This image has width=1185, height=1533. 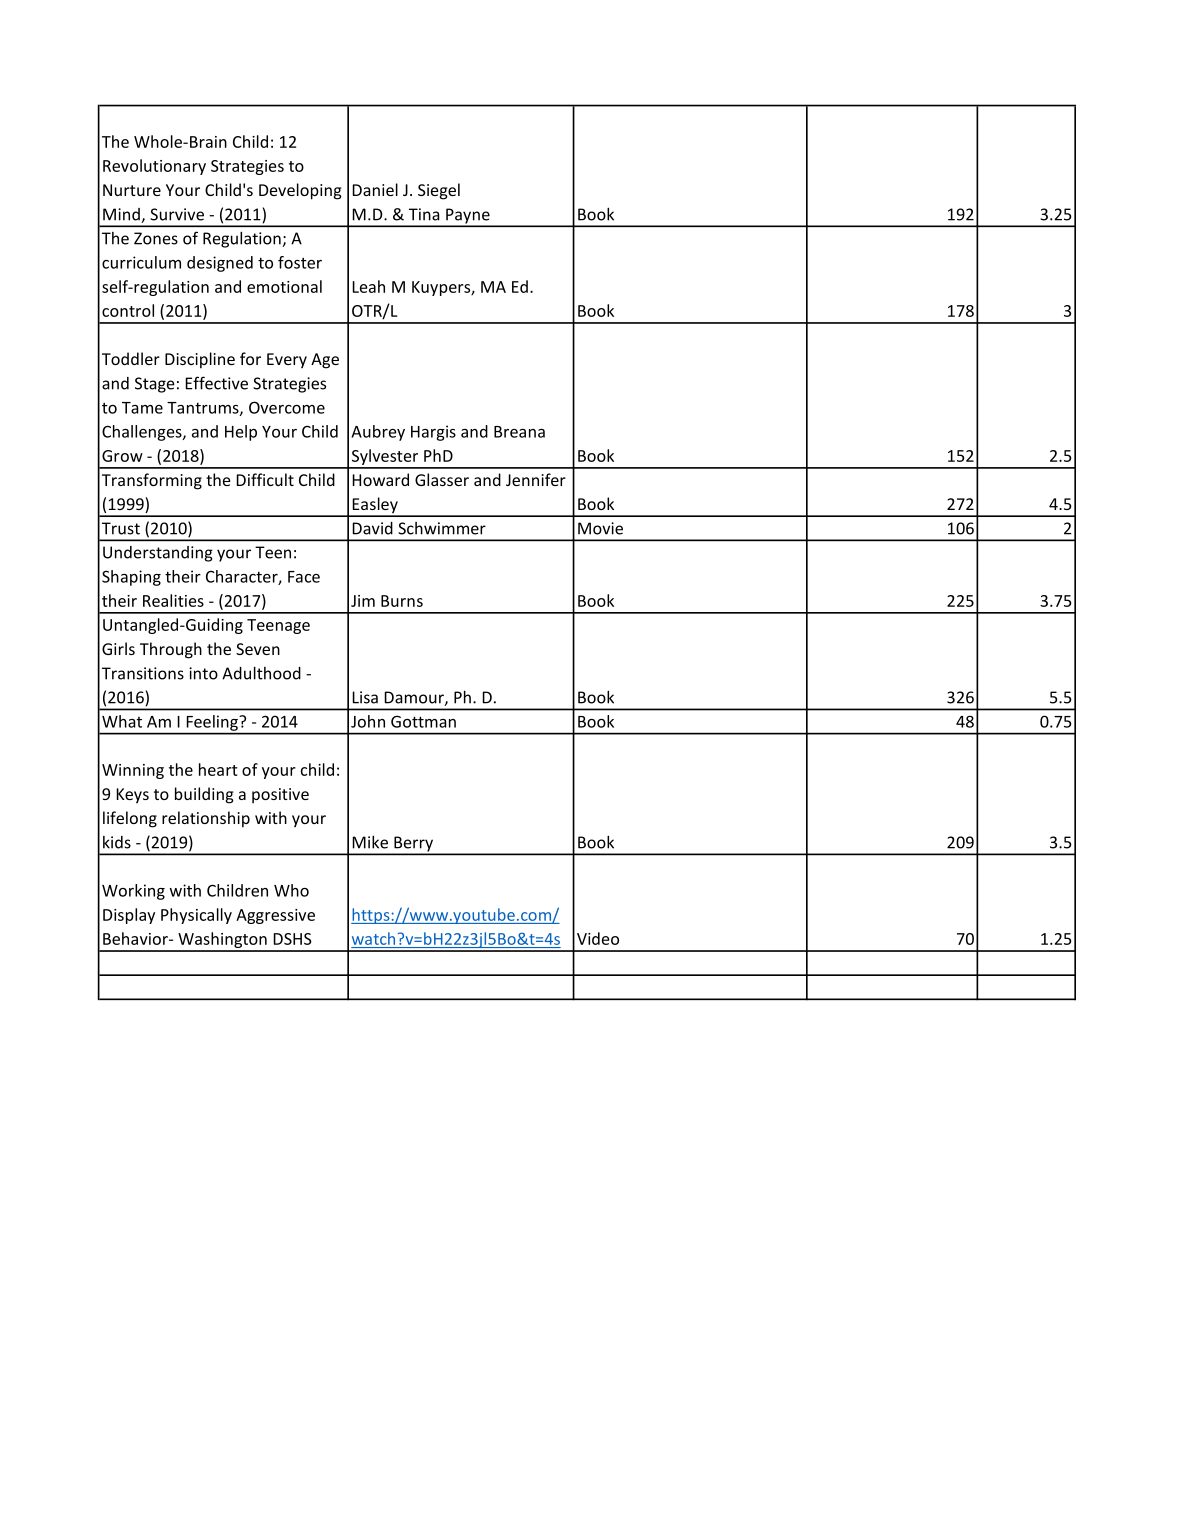 I want to click on Physically, so click(x=196, y=916).
